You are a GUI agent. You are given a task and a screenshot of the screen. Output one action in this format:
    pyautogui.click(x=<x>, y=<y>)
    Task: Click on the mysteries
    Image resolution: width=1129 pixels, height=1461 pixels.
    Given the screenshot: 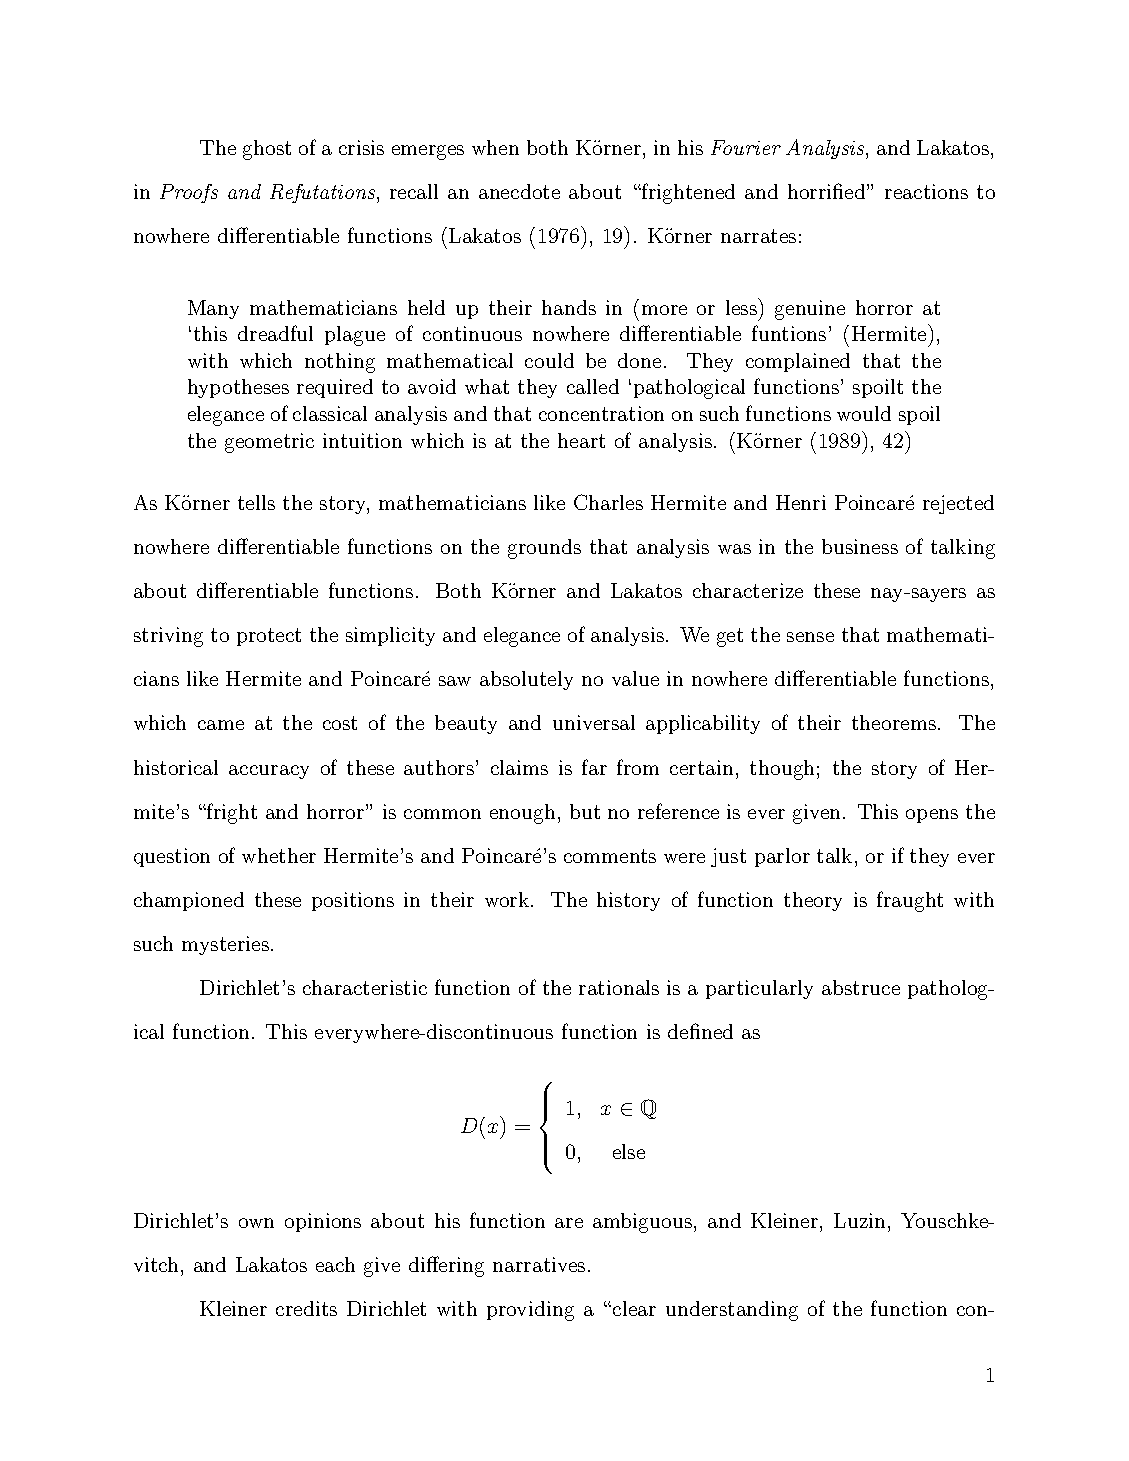 What is the action you would take?
    pyautogui.click(x=225, y=945)
